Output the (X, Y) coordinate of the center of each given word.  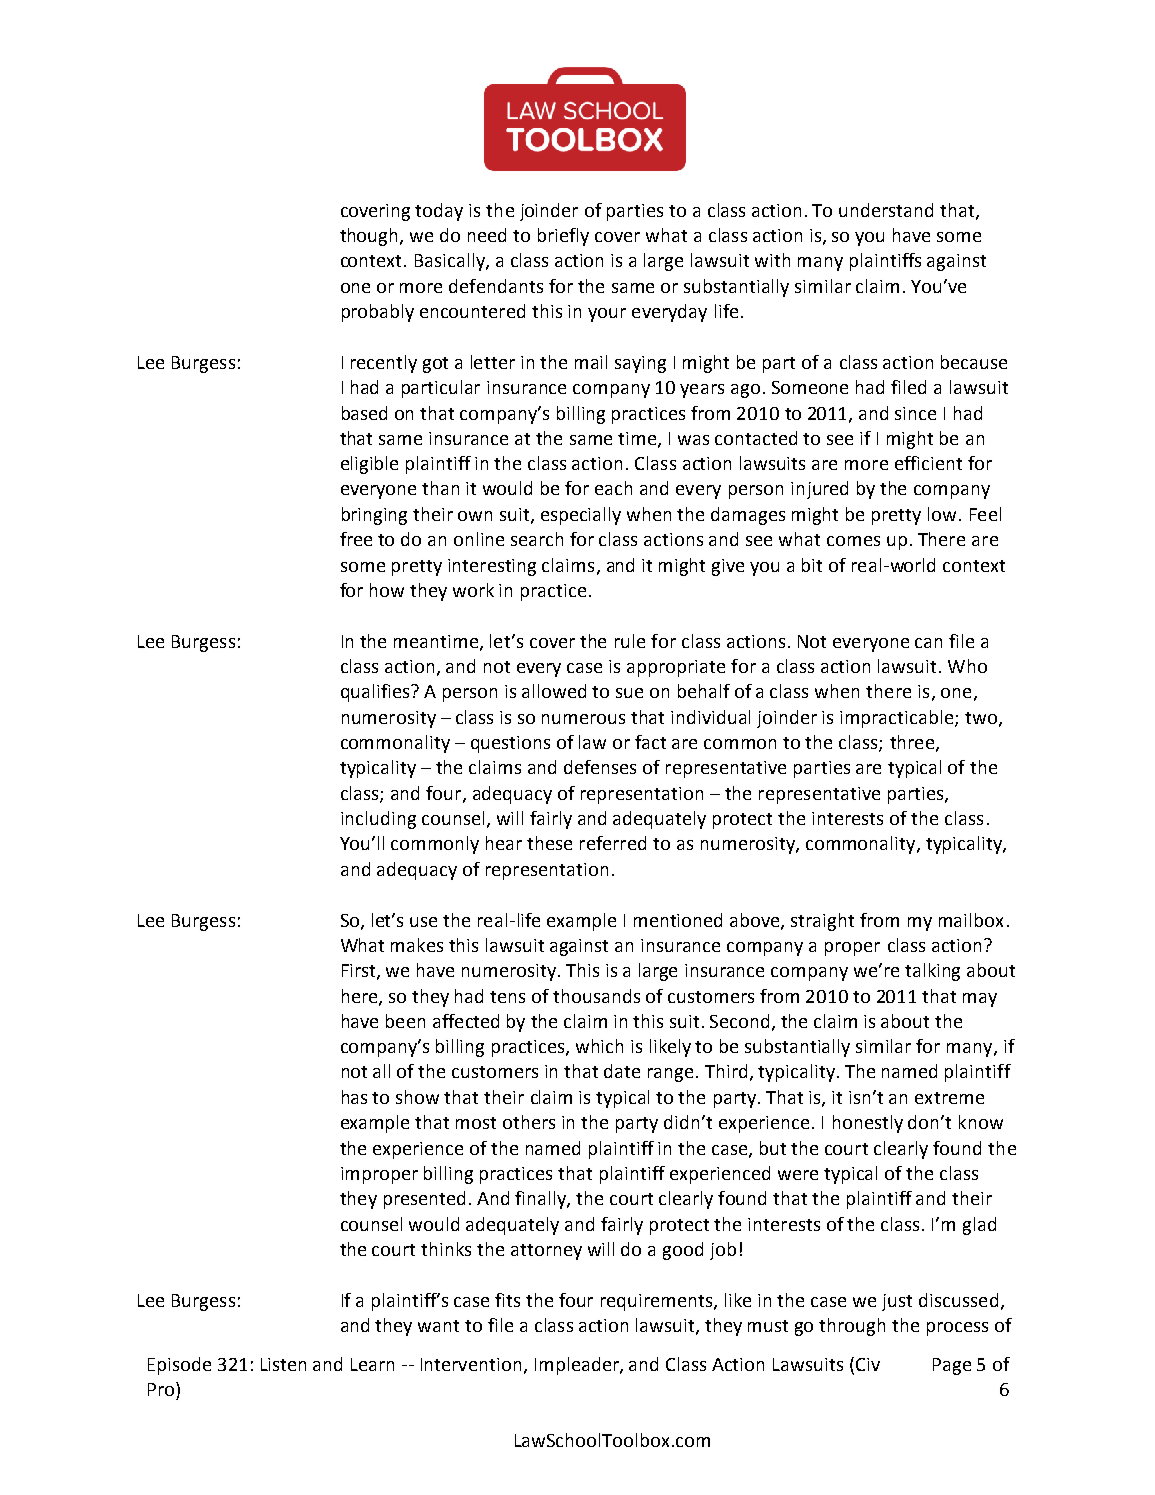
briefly (563, 237)
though (370, 237)
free (356, 539)
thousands (596, 996)
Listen (283, 1364)
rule (630, 641)
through (852, 1327)
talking (932, 972)
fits (507, 1300)
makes (417, 945)
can (928, 643)
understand (886, 210)
